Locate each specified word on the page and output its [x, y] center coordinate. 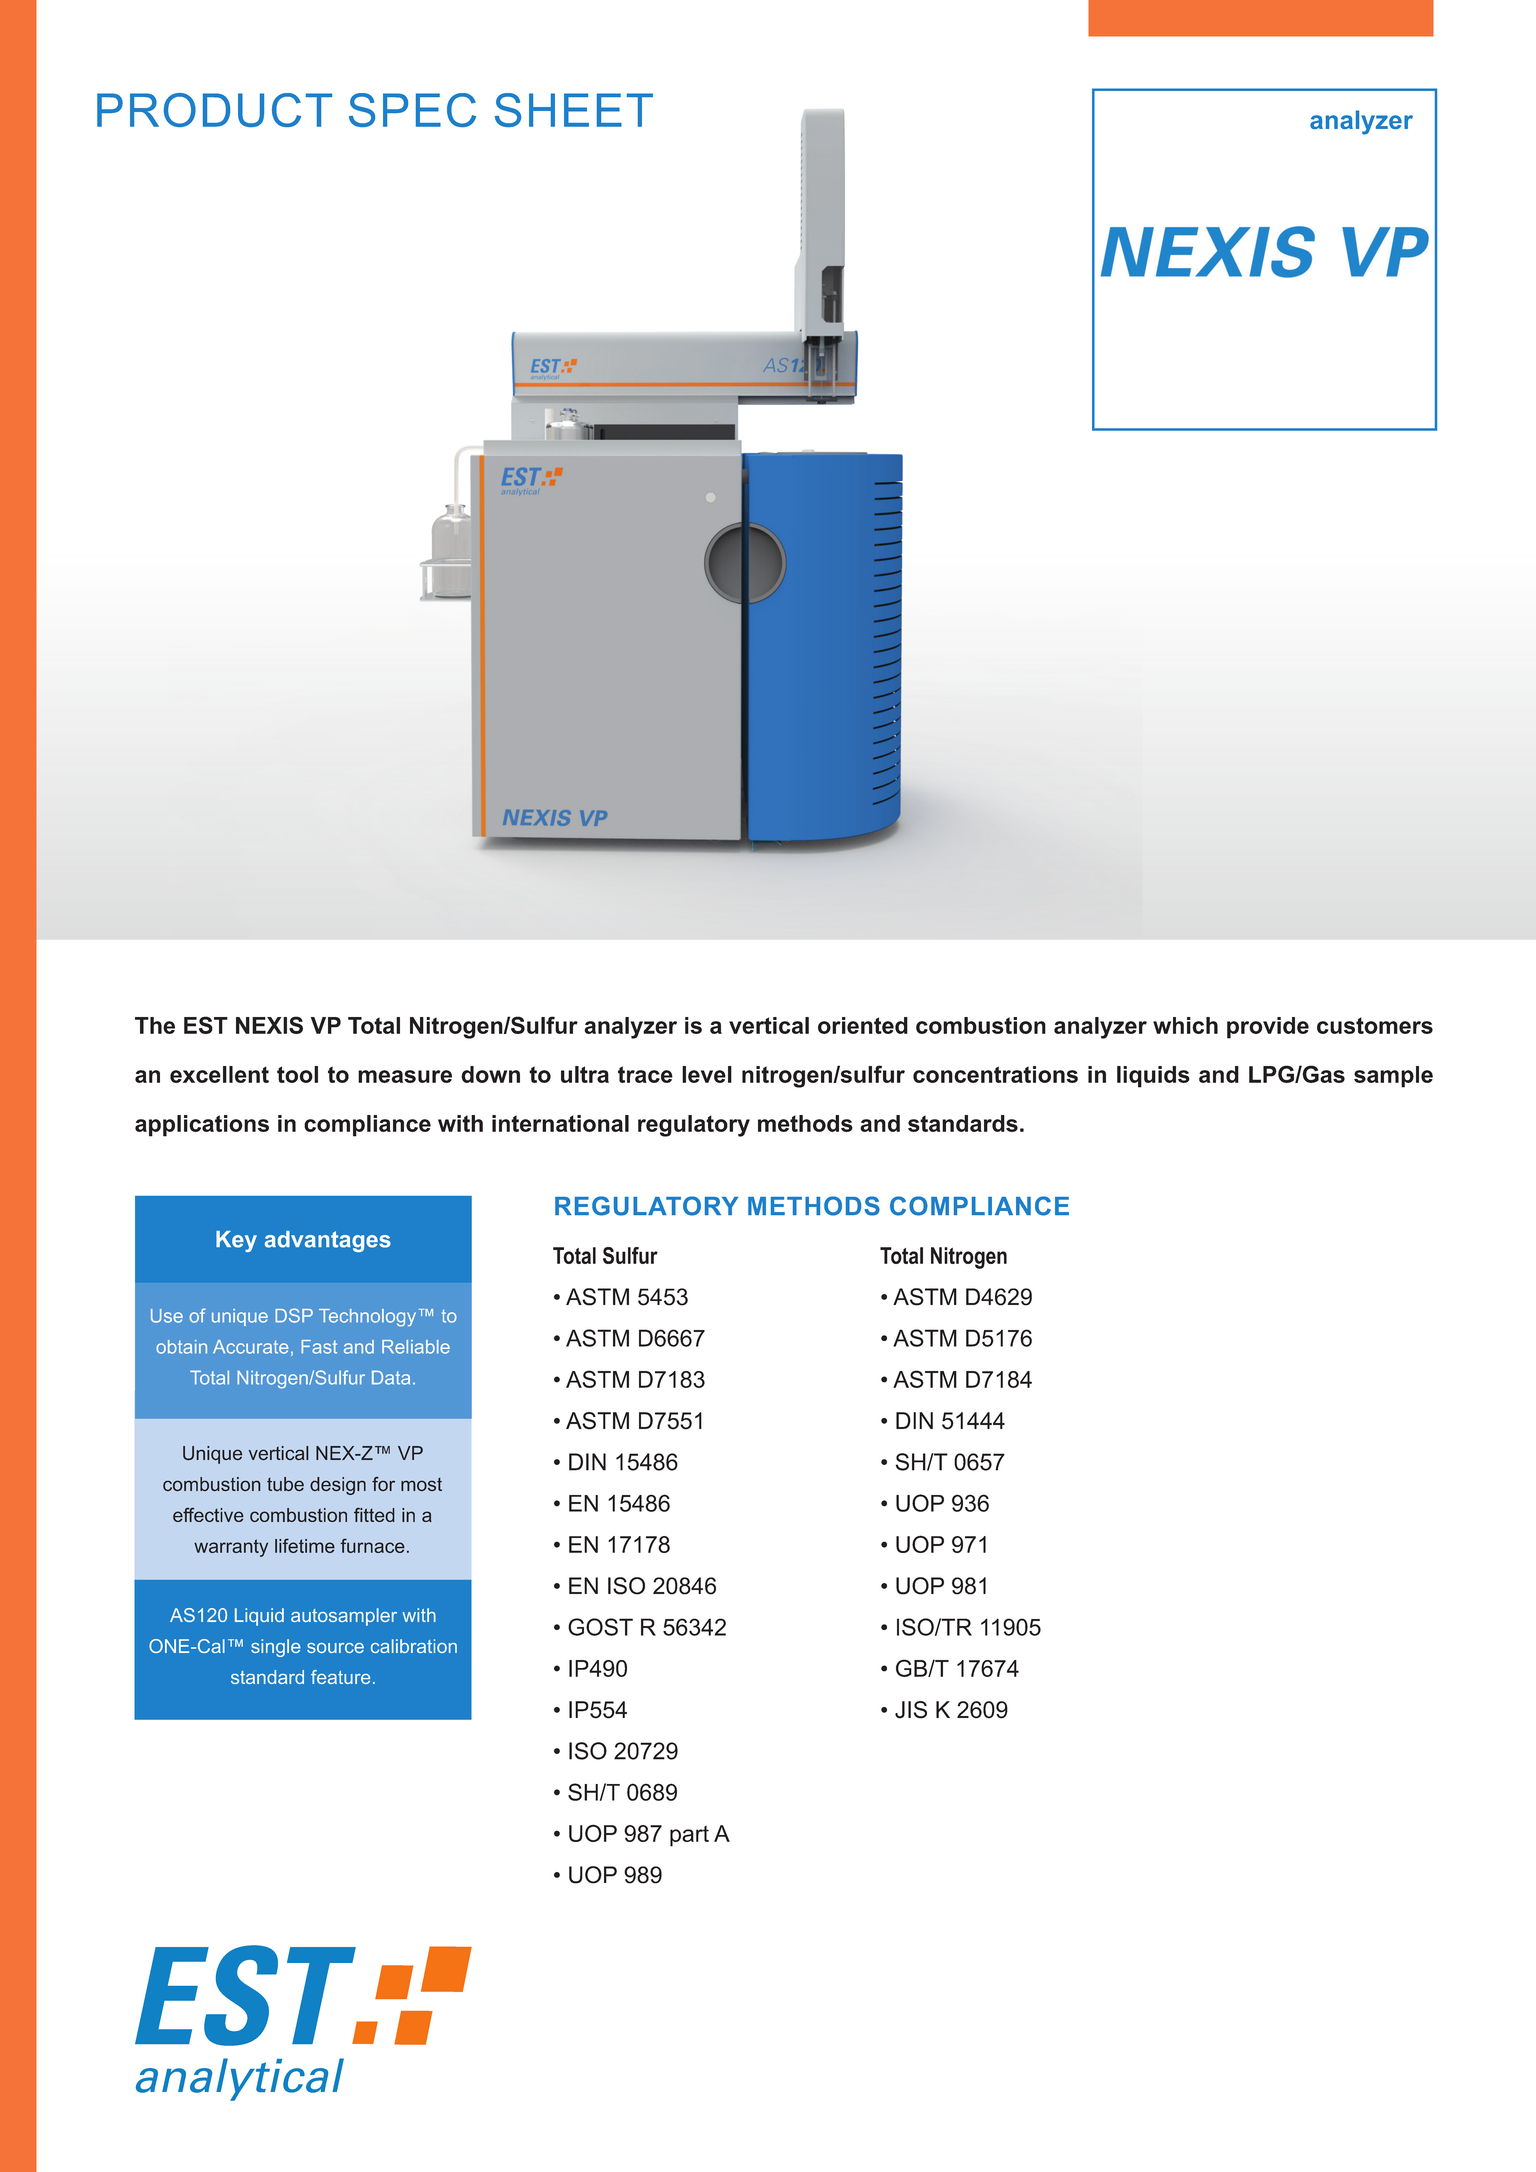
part [689, 1836]
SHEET [574, 110]
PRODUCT [214, 110]
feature [340, 1677]
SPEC [412, 110]
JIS [911, 1710]
